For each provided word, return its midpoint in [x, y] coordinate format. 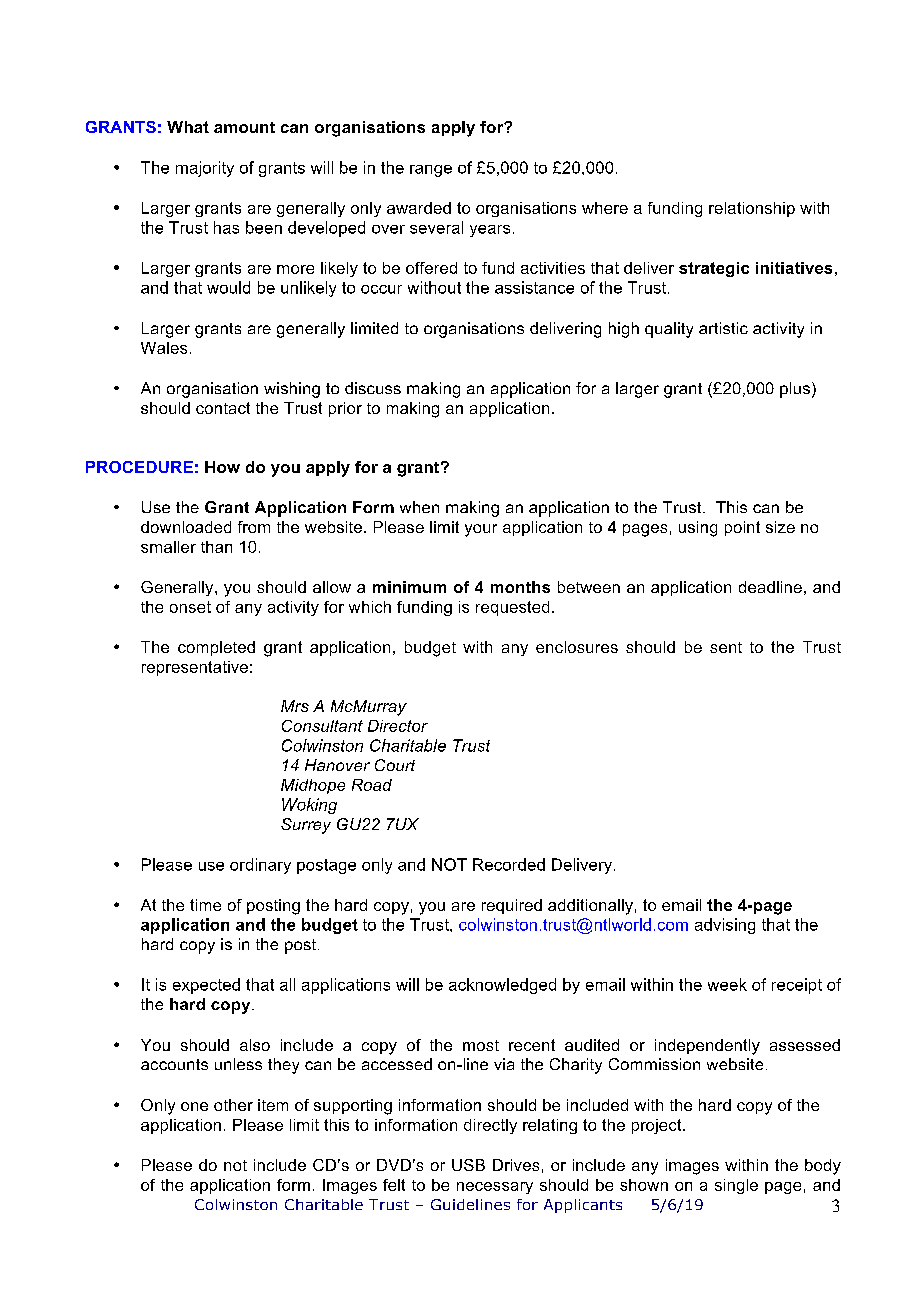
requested [512, 608]
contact [223, 408]
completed [216, 648]
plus [795, 390]
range [431, 171]
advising [725, 926]
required [512, 906]
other [233, 1105]
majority [205, 169]
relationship [752, 209]
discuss [373, 388]
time [205, 905]
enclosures [577, 647]
